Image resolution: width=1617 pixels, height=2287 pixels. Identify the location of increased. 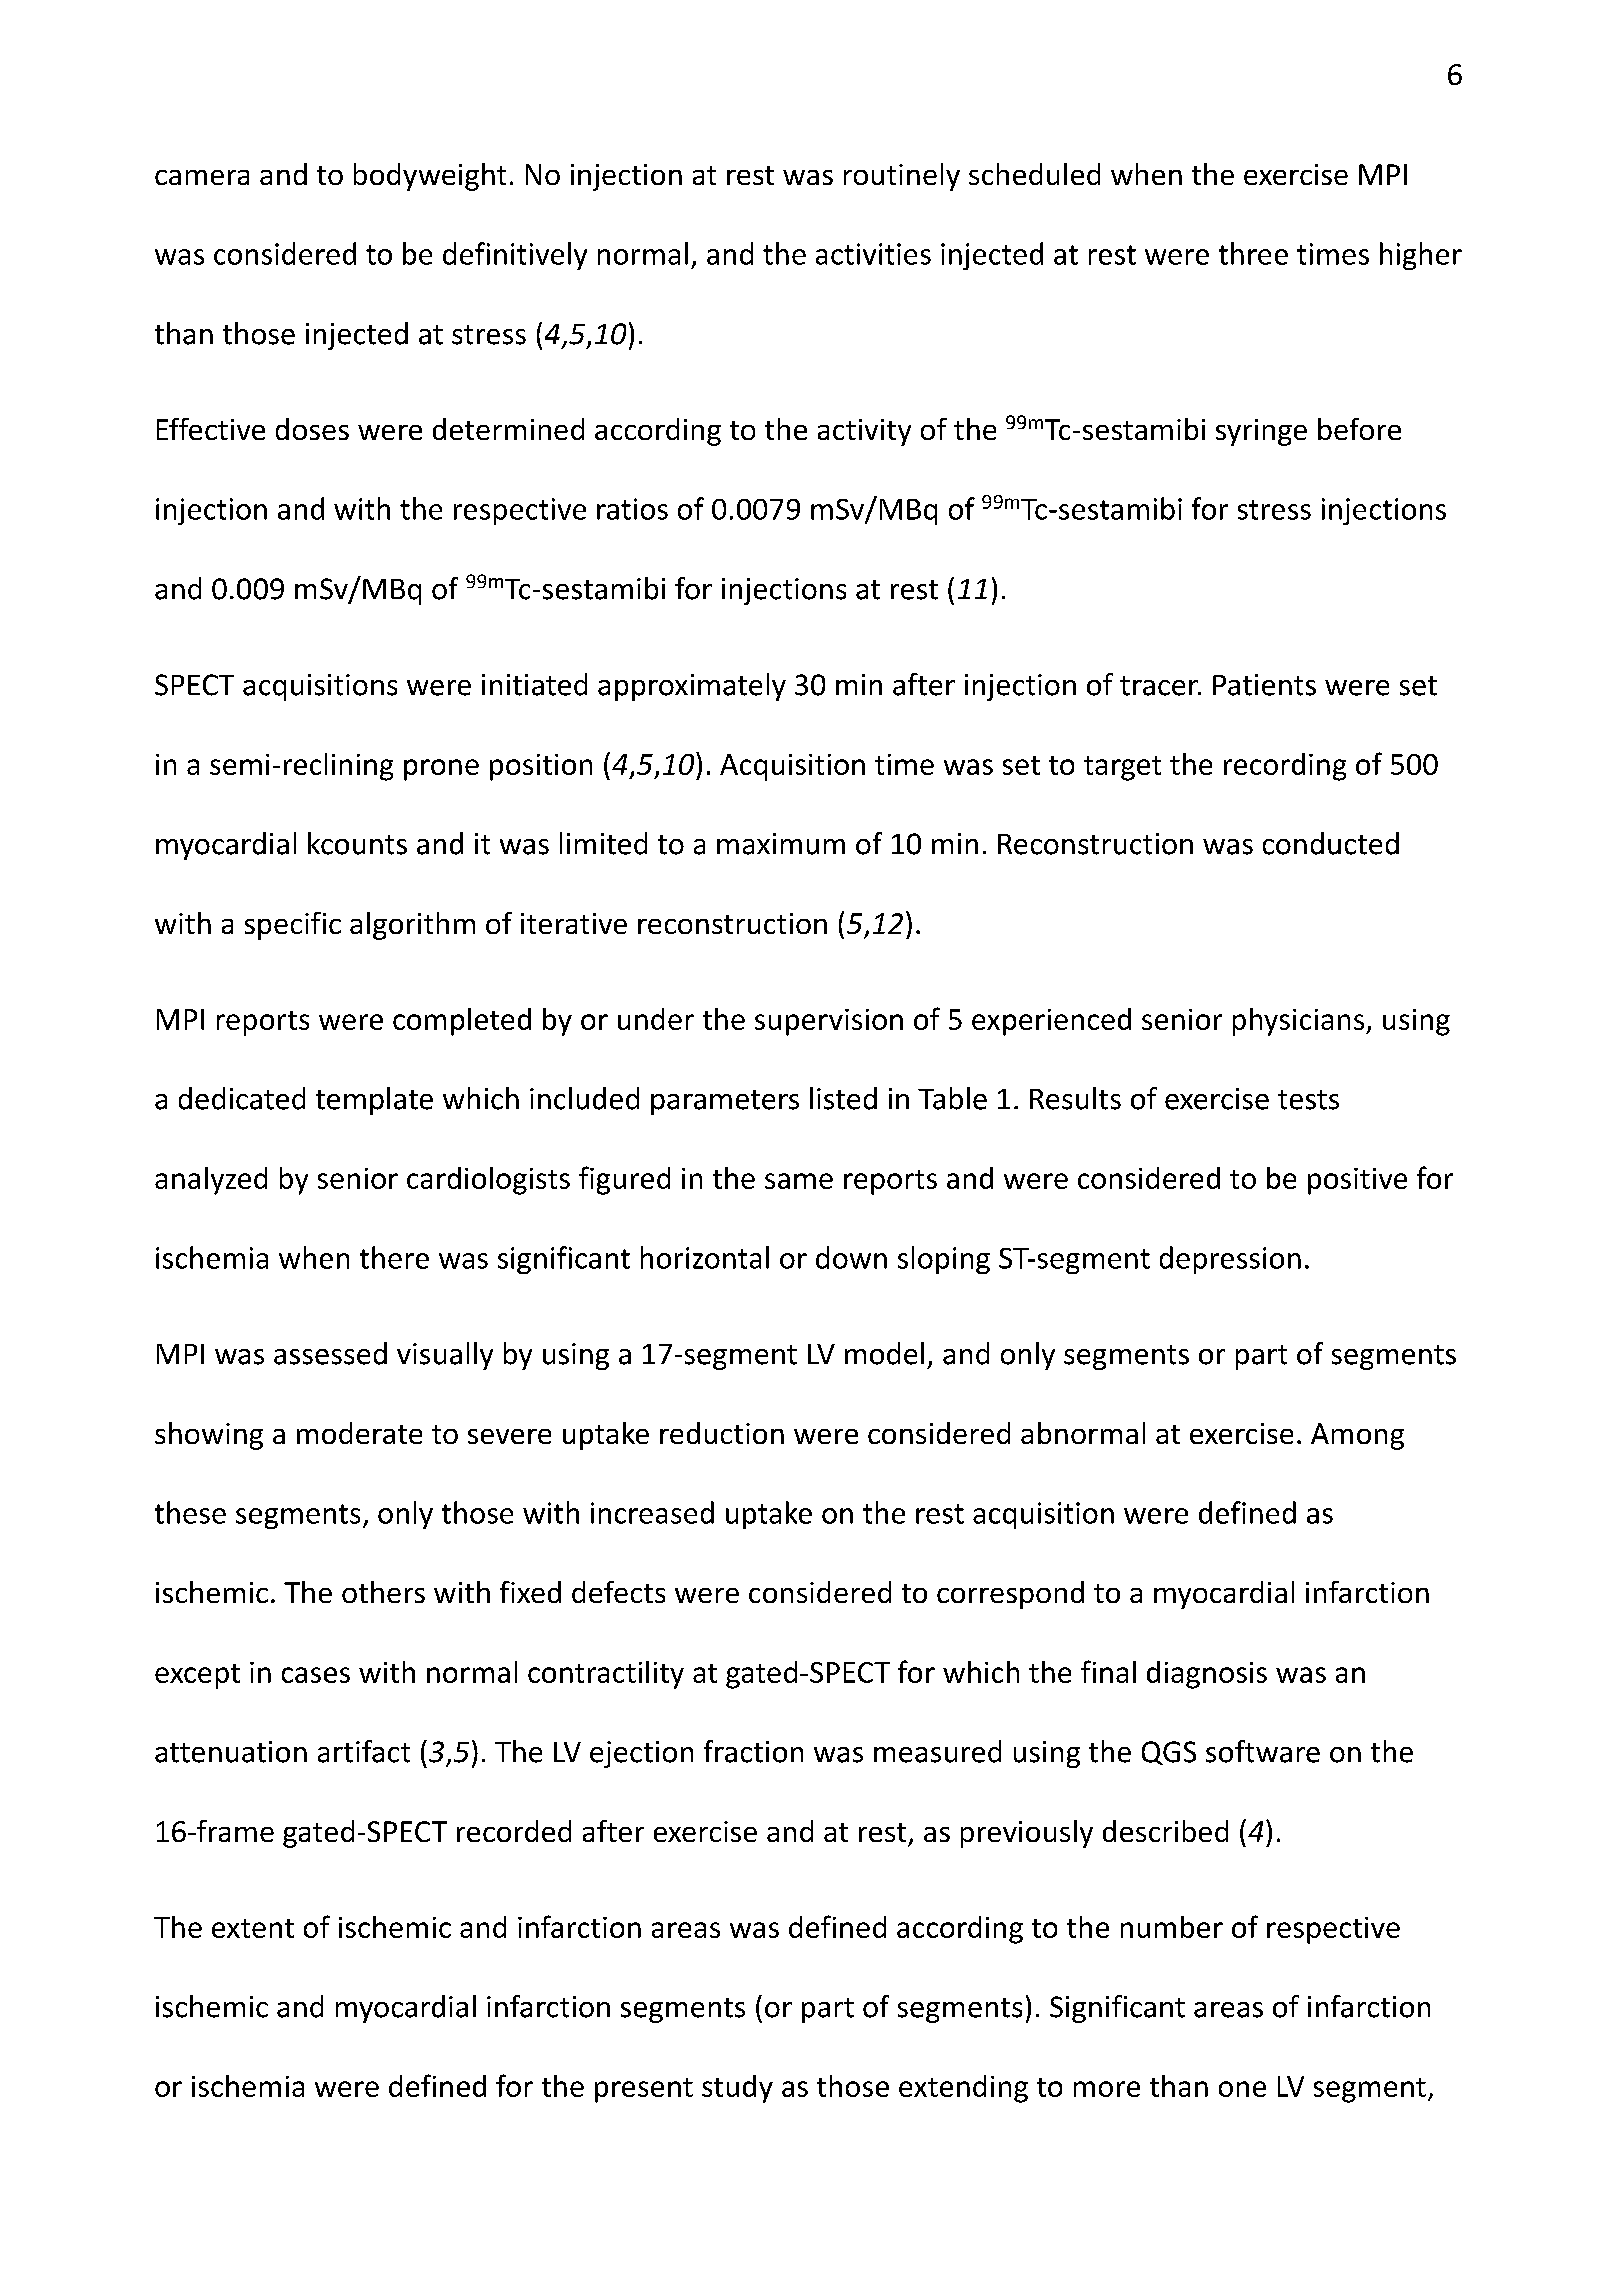
(652, 1512).
